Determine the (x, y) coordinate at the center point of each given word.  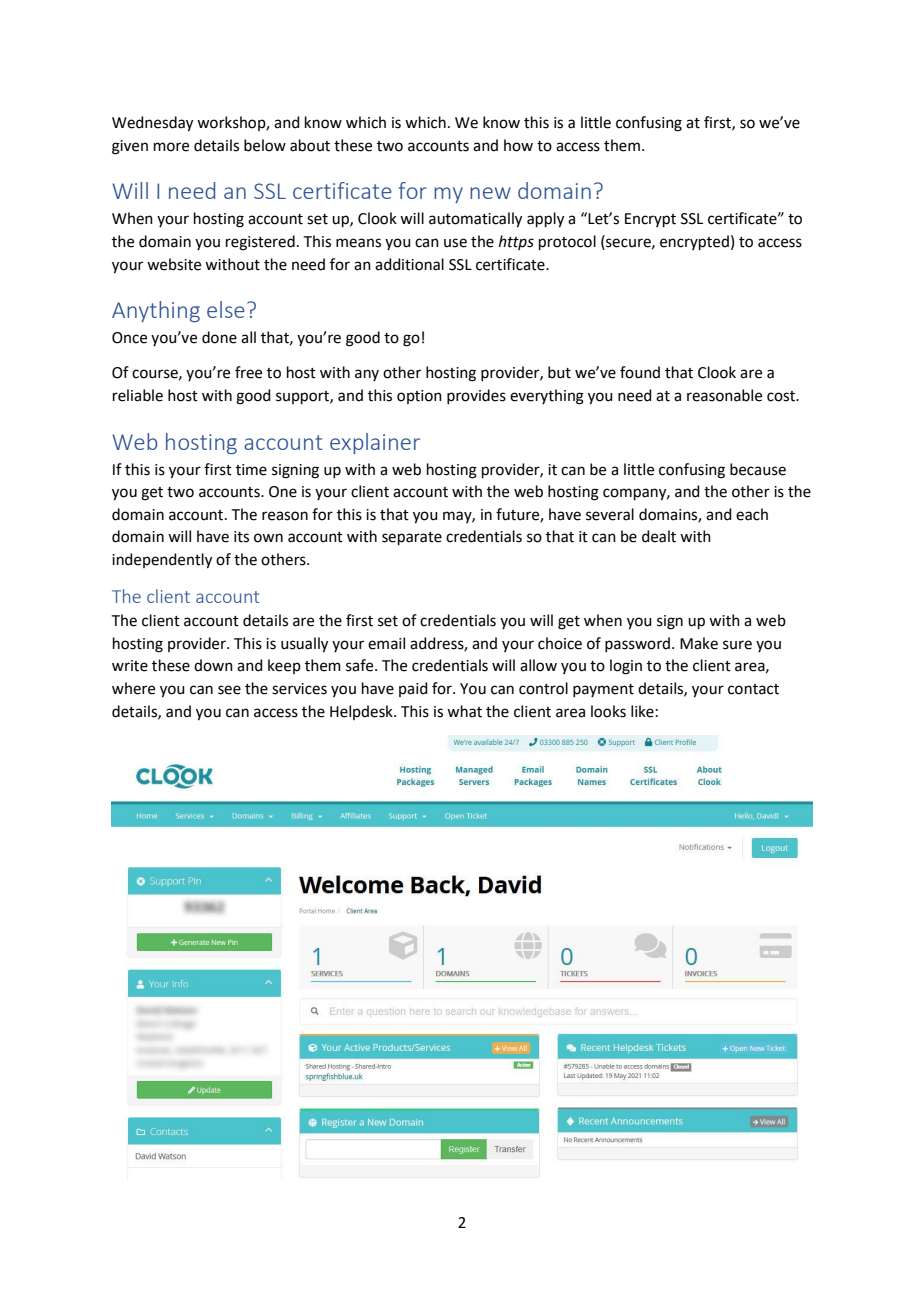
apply (545, 220)
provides (476, 396)
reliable (138, 395)
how (518, 145)
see (229, 690)
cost (782, 396)
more (171, 147)
